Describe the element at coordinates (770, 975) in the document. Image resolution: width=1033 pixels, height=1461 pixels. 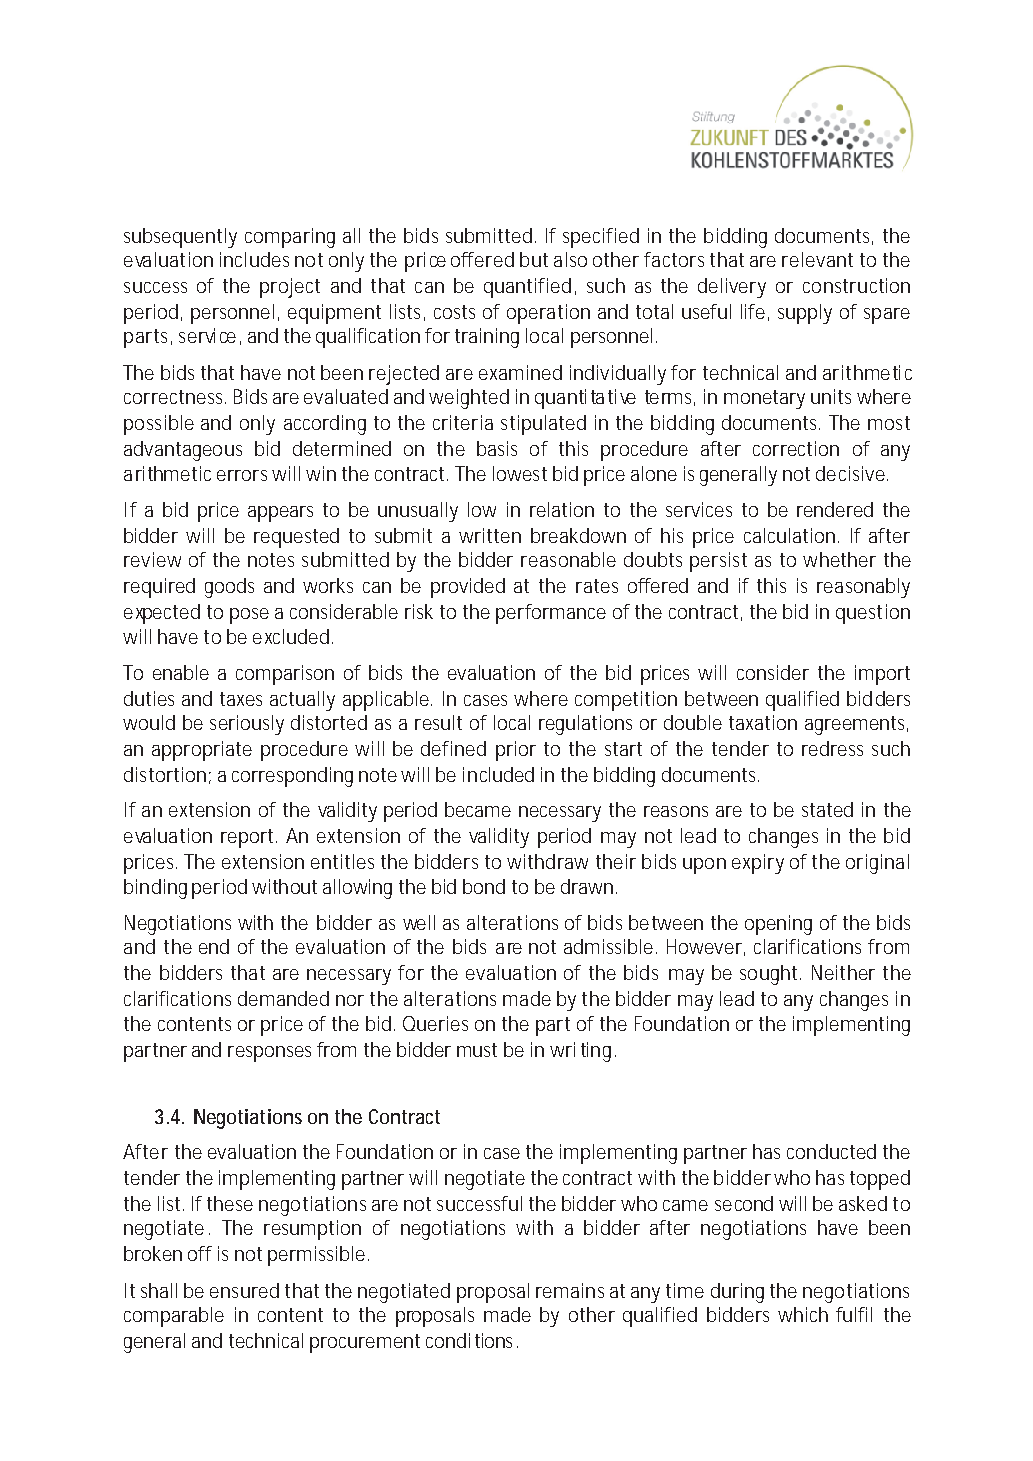
I see `sought` at that location.
